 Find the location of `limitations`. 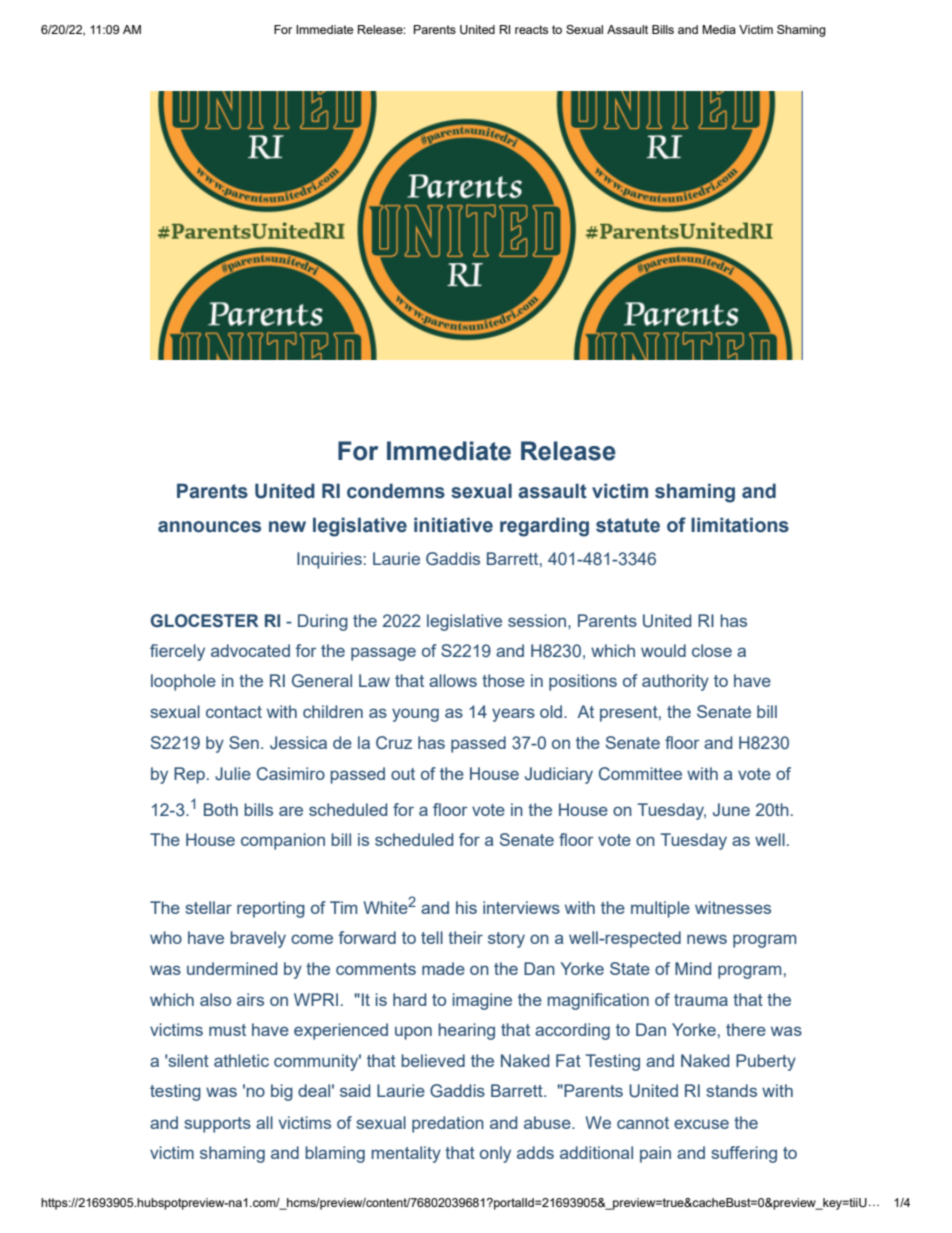

limitations is located at coordinates (740, 525).
